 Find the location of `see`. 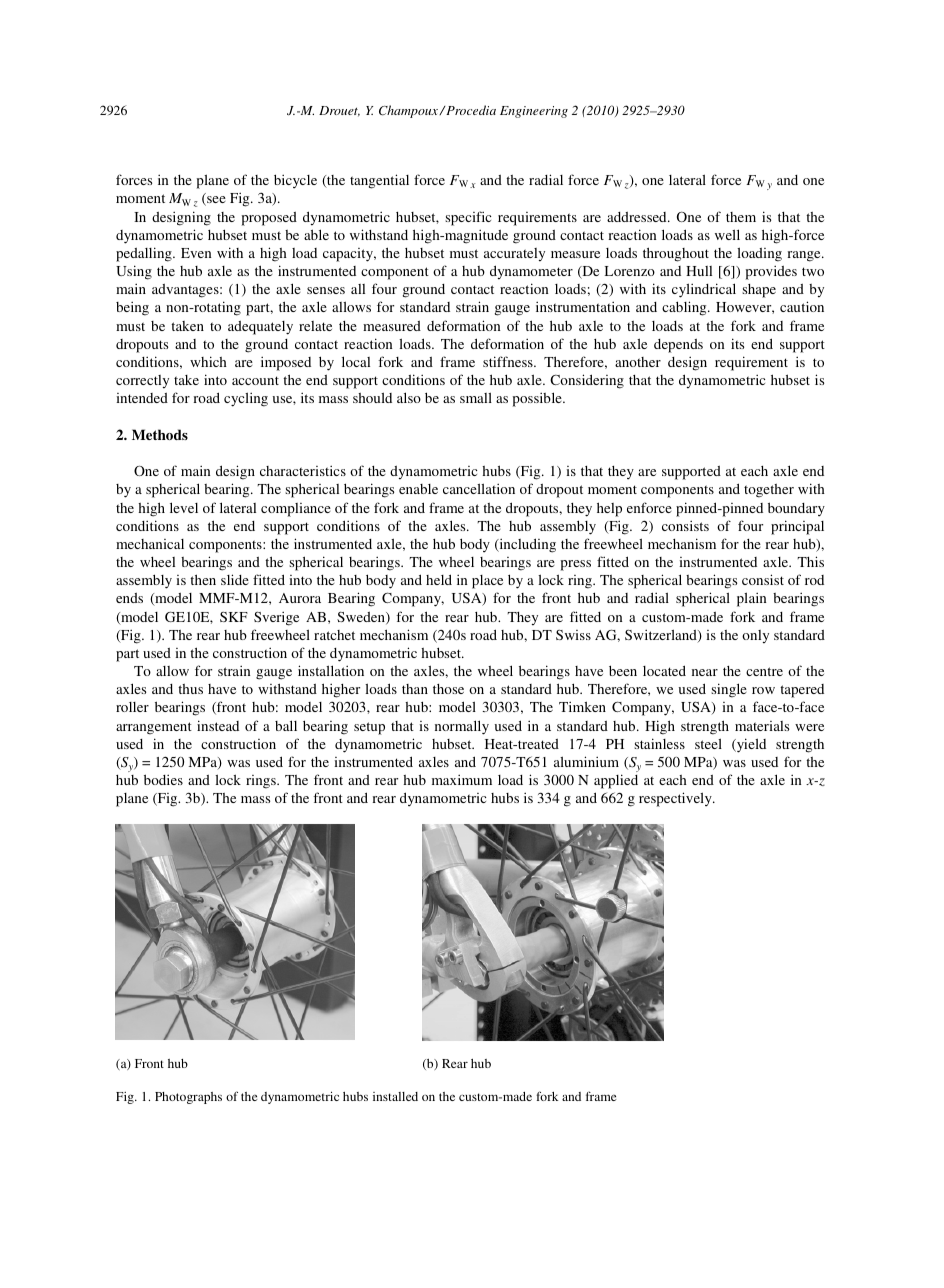

see is located at coordinates (215, 201).
